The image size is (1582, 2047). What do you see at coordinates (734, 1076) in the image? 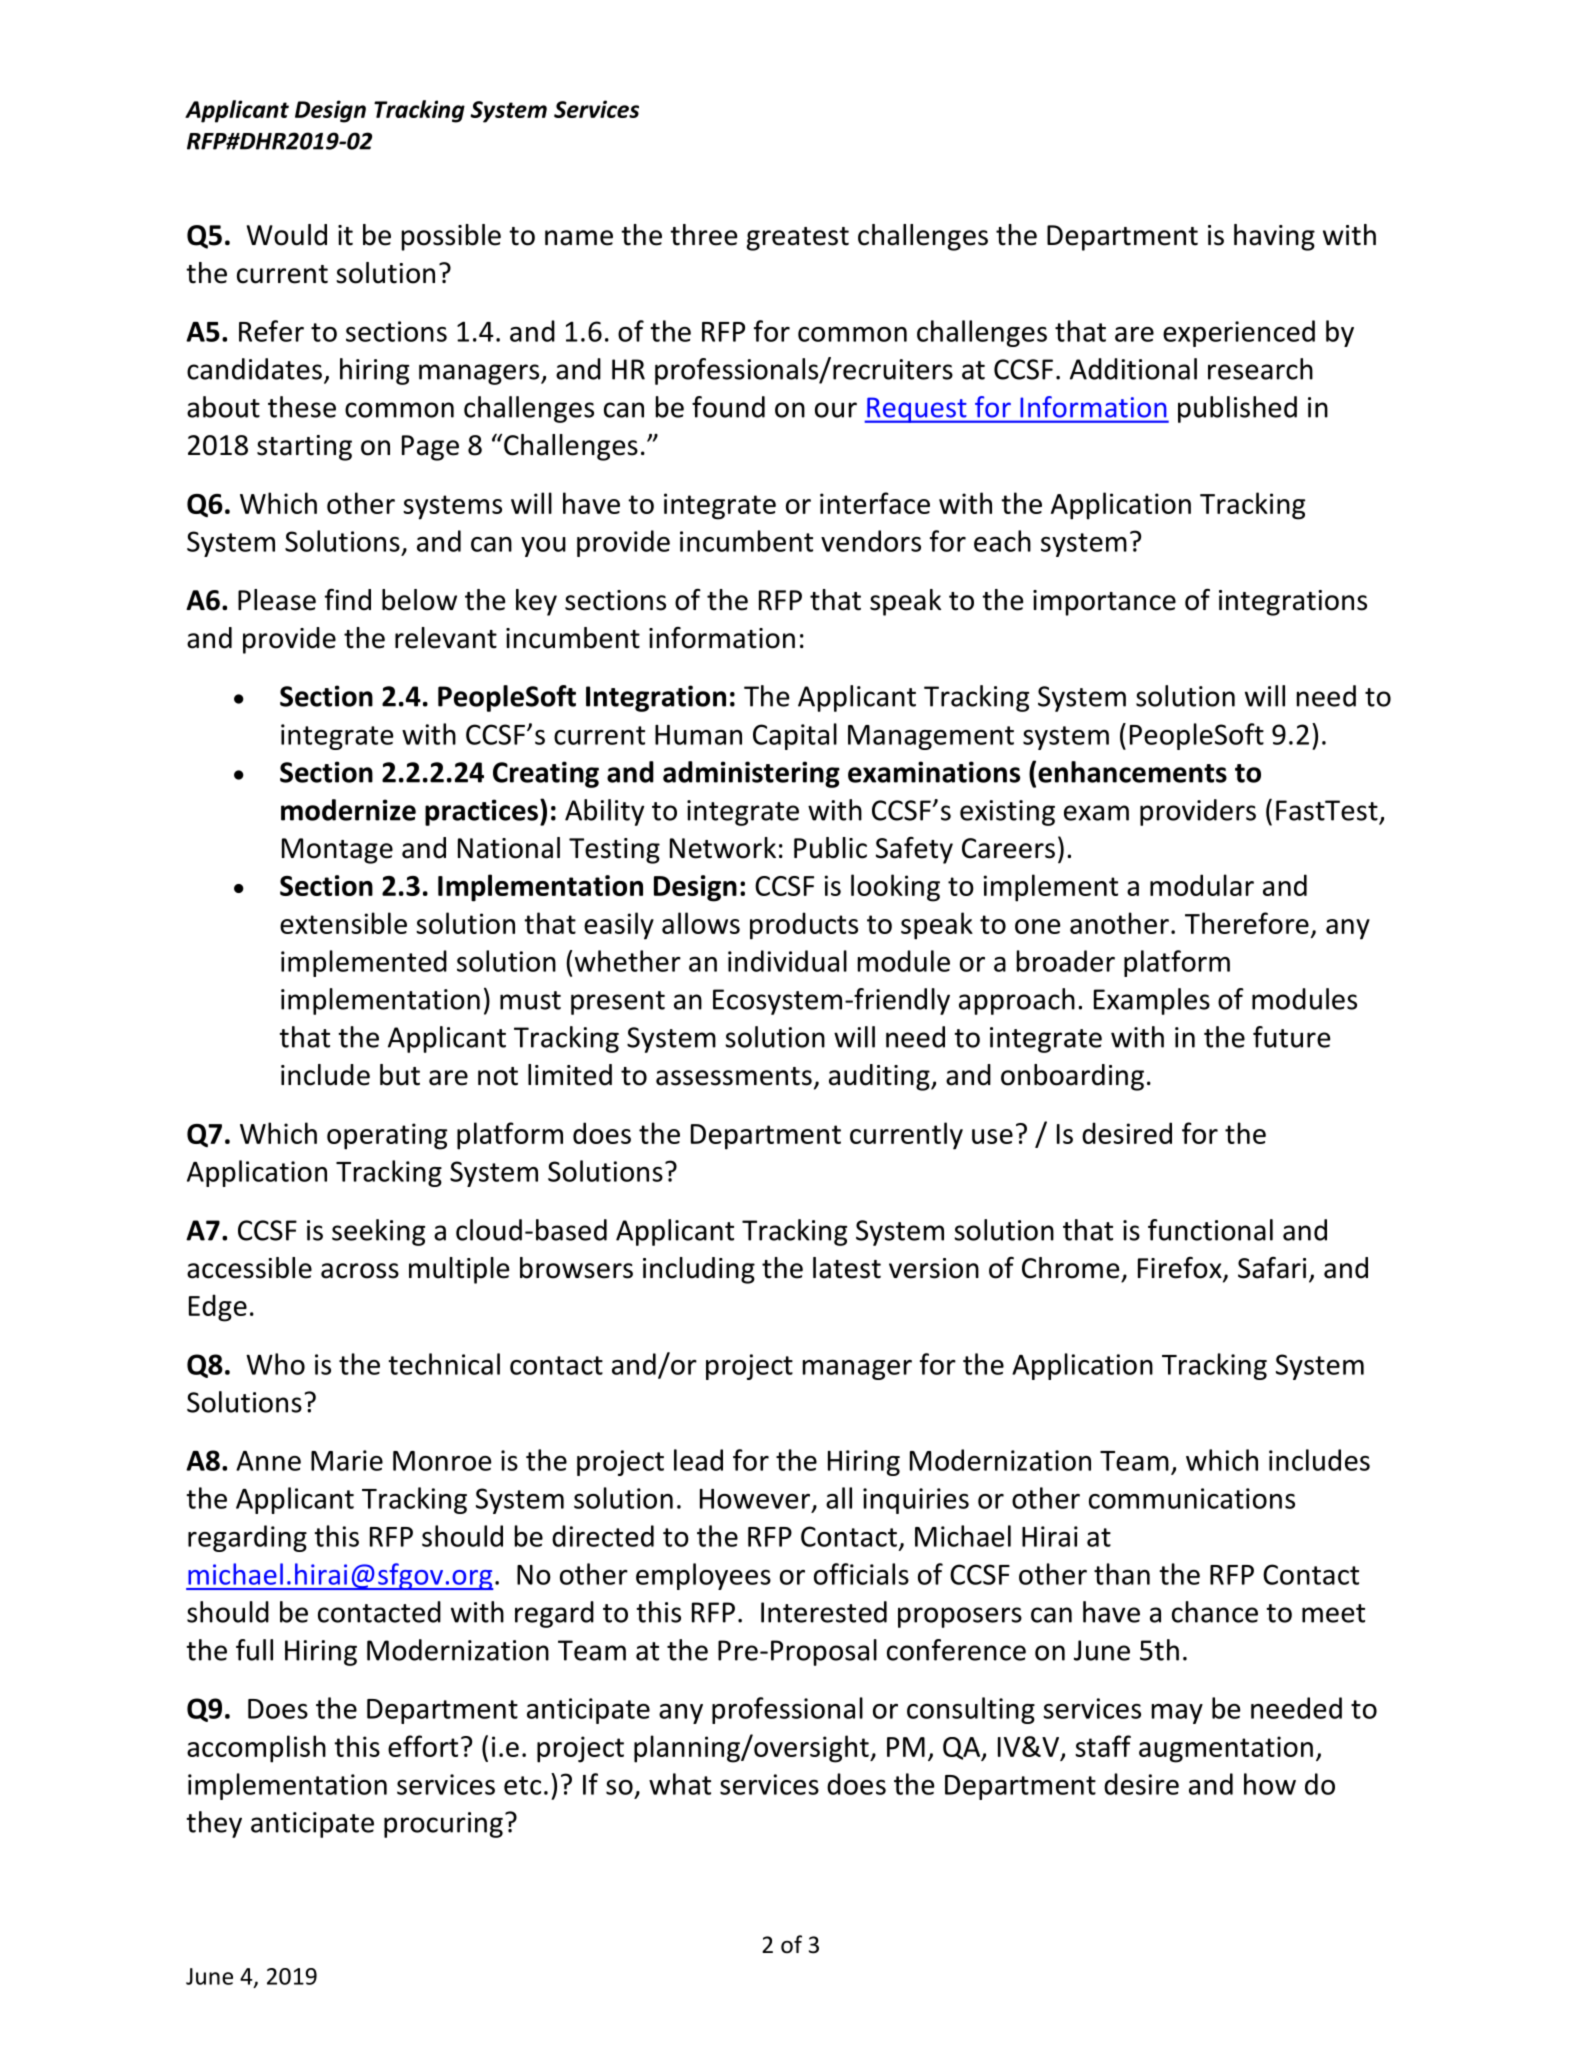
I see `assessments` at bounding box center [734, 1076].
